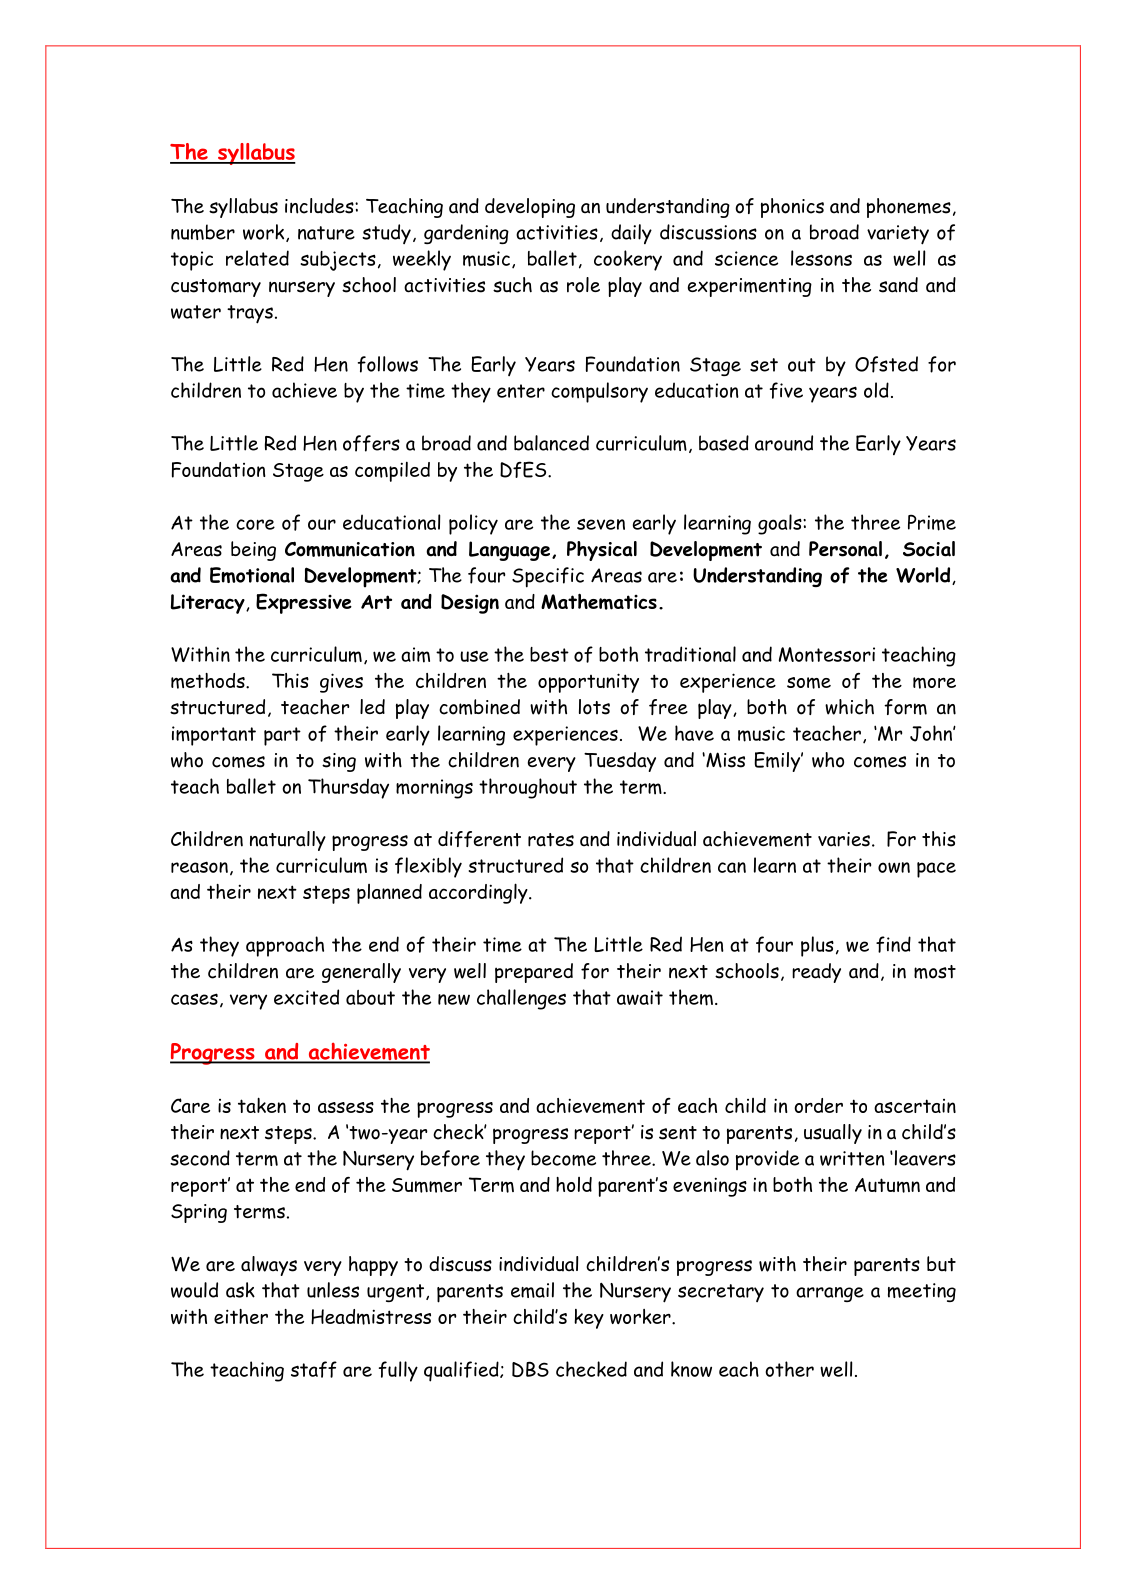 The image size is (1126, 1594). What do you see at coordinates (285, 946) in the screenshot?
I see `approach` at bounding box center [285, 946].
